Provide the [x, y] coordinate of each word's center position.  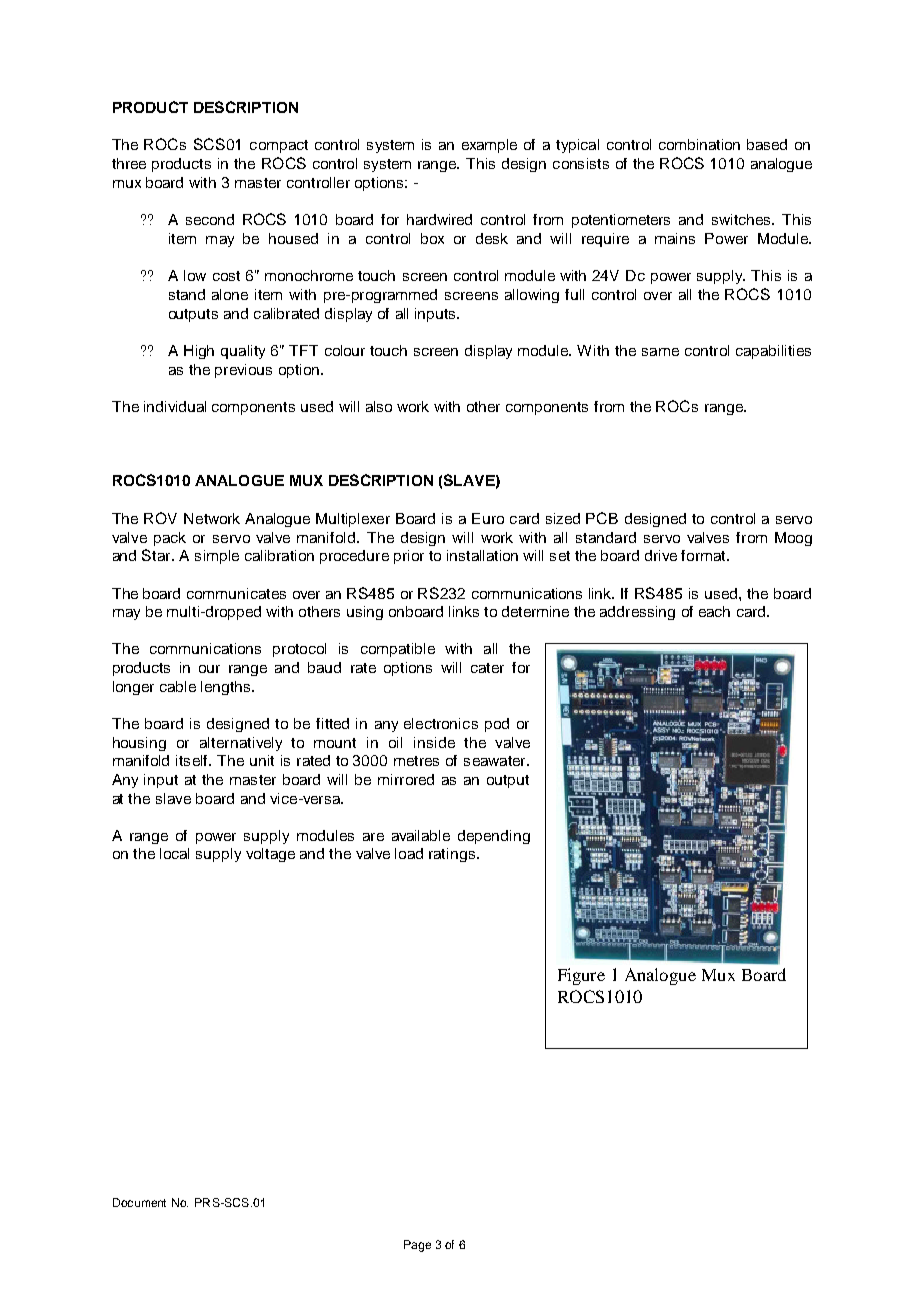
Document [139, 1202]
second [210, 219]
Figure [581, 976]
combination [699, 144]
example [489, 146]
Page [417, 1246]
